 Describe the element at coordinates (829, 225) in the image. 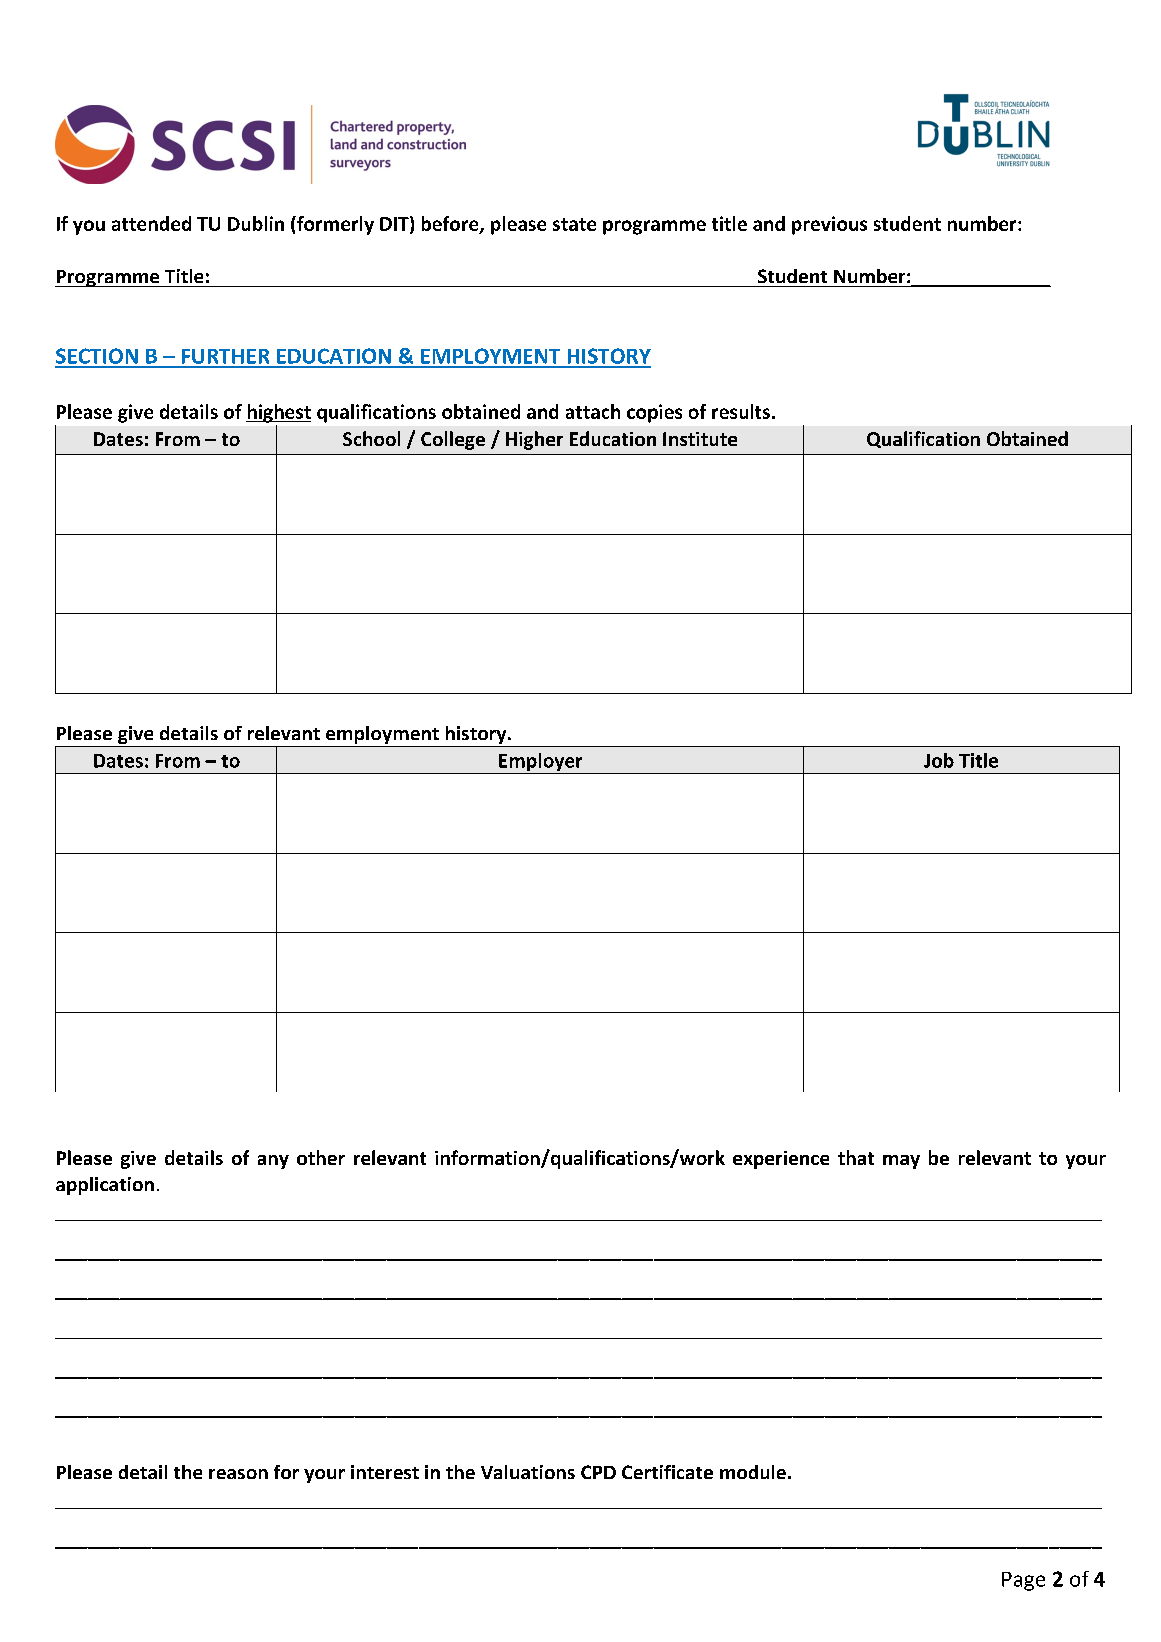

I see `previous` at that location.
